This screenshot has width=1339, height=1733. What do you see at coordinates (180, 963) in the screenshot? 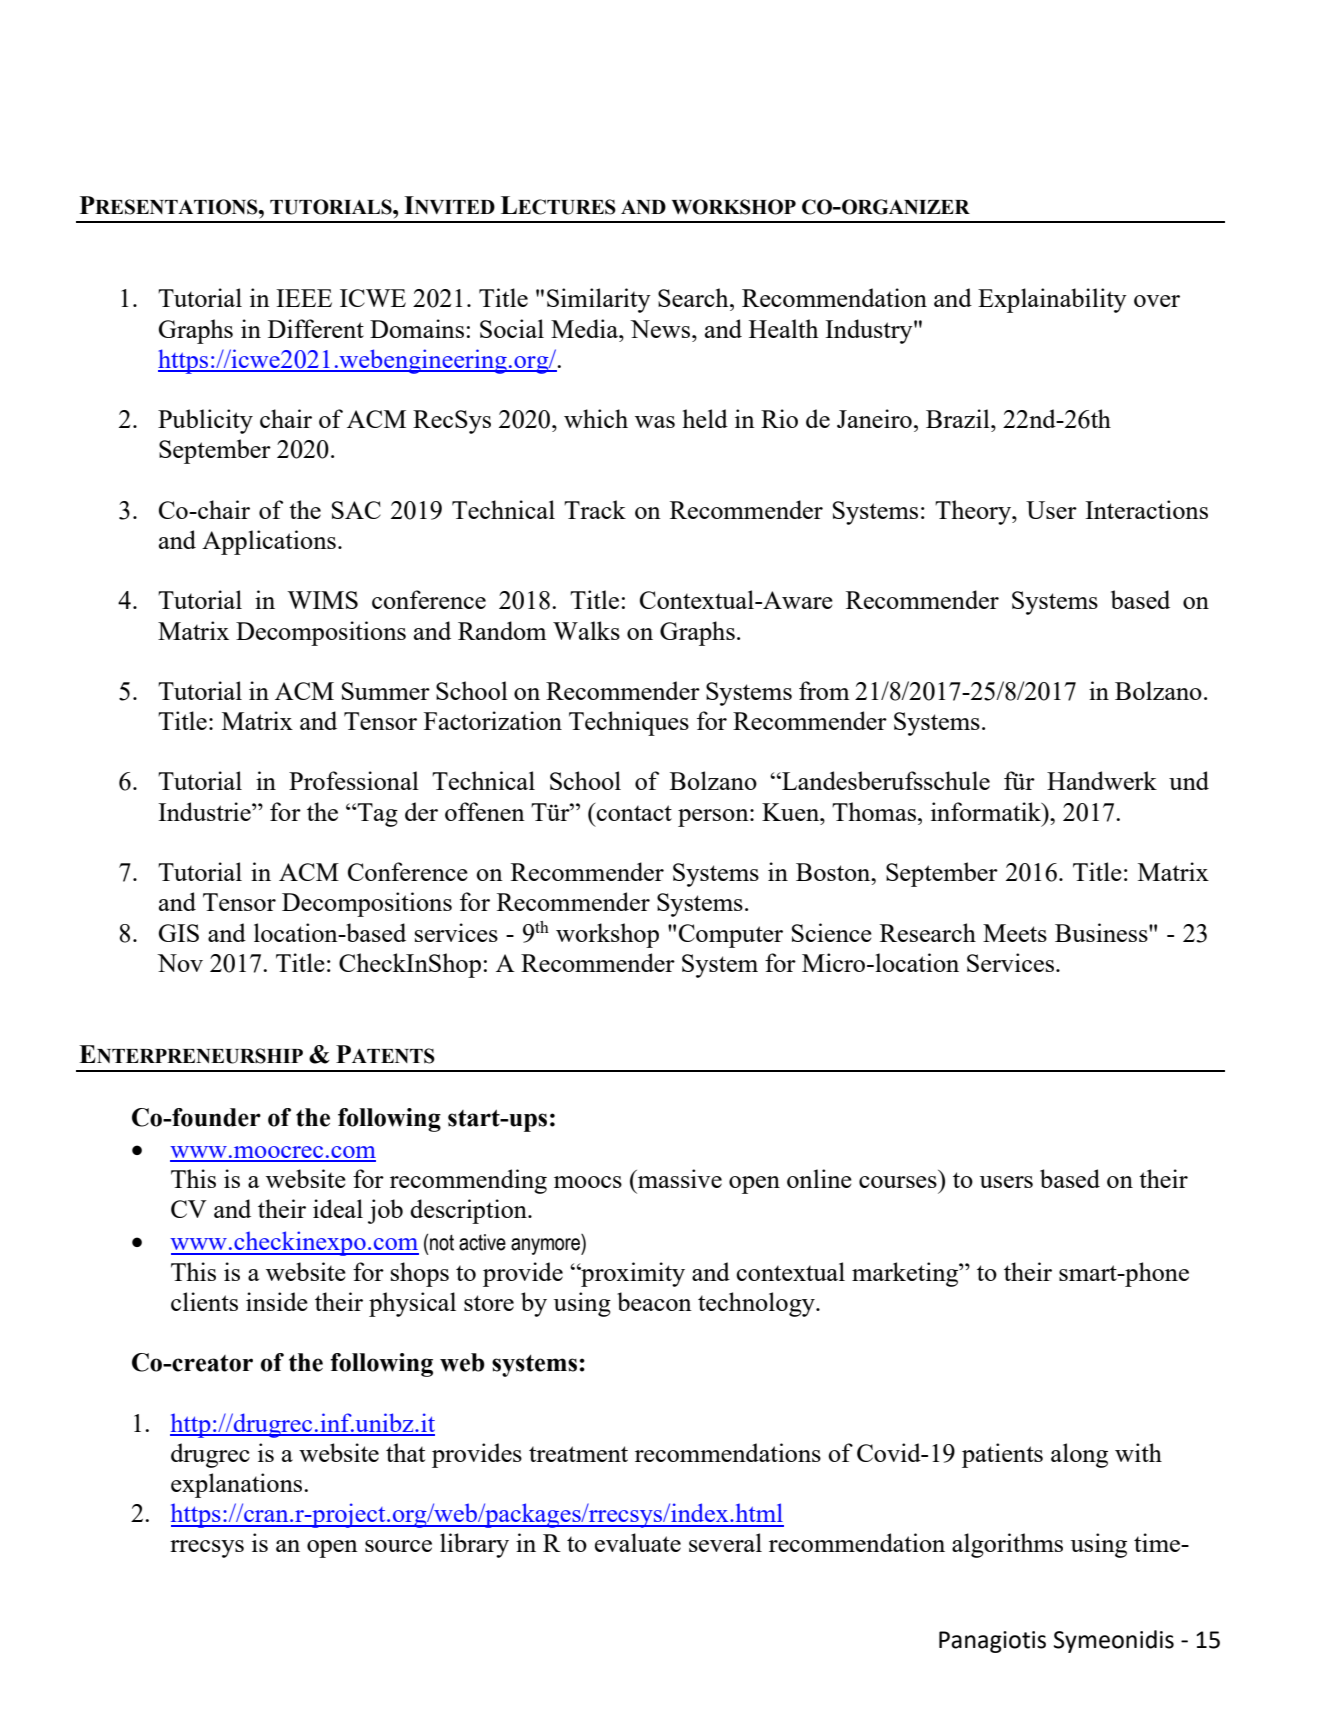
I see `Nov` at bounding box center [180, 963].
